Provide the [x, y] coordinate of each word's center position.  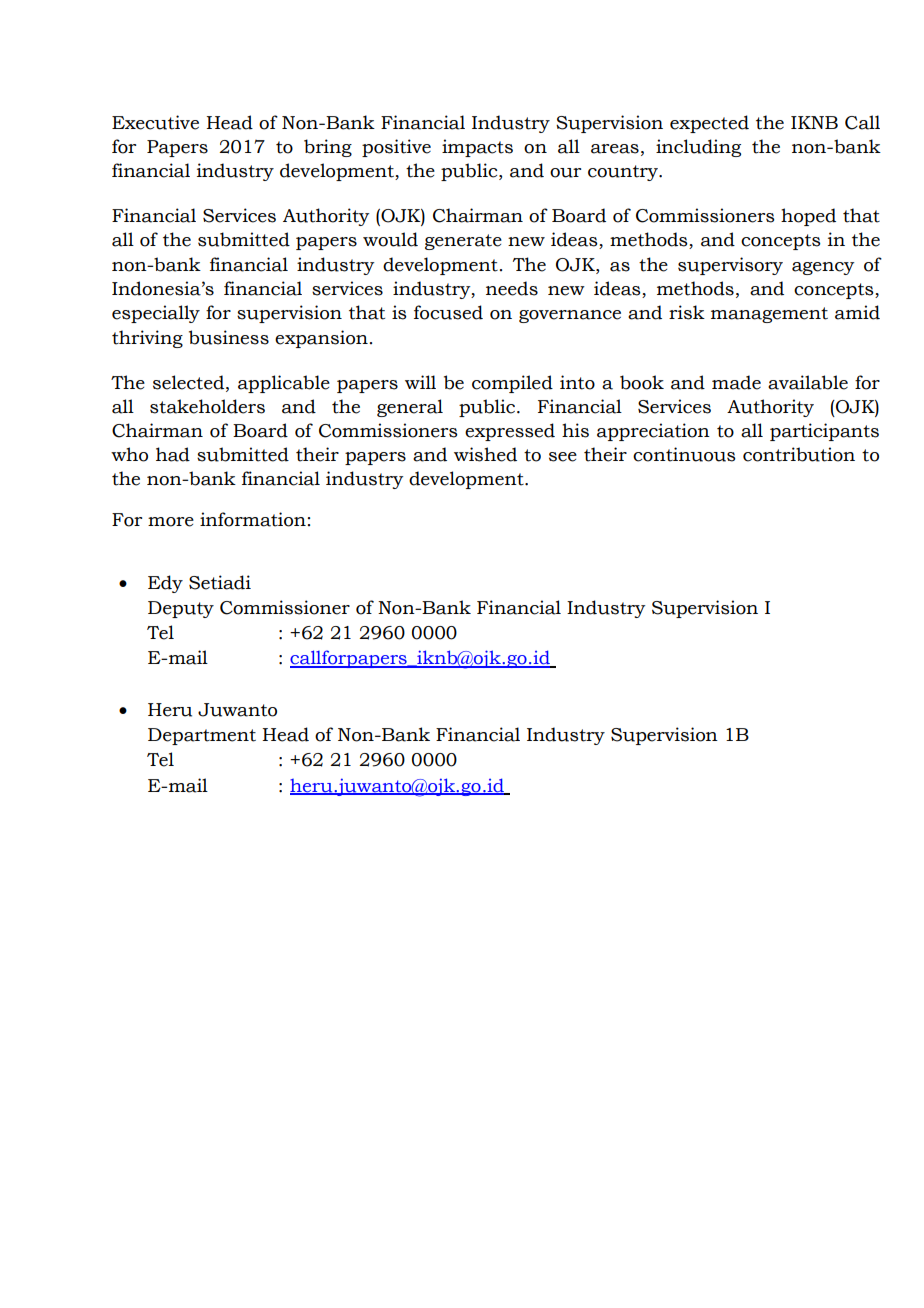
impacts [477, 148]
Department [202, 736]
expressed [510, 432]
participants [824, 432]
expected [709, 124]
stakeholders [207, 406]
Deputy [181, 609]
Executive [155, 122]
